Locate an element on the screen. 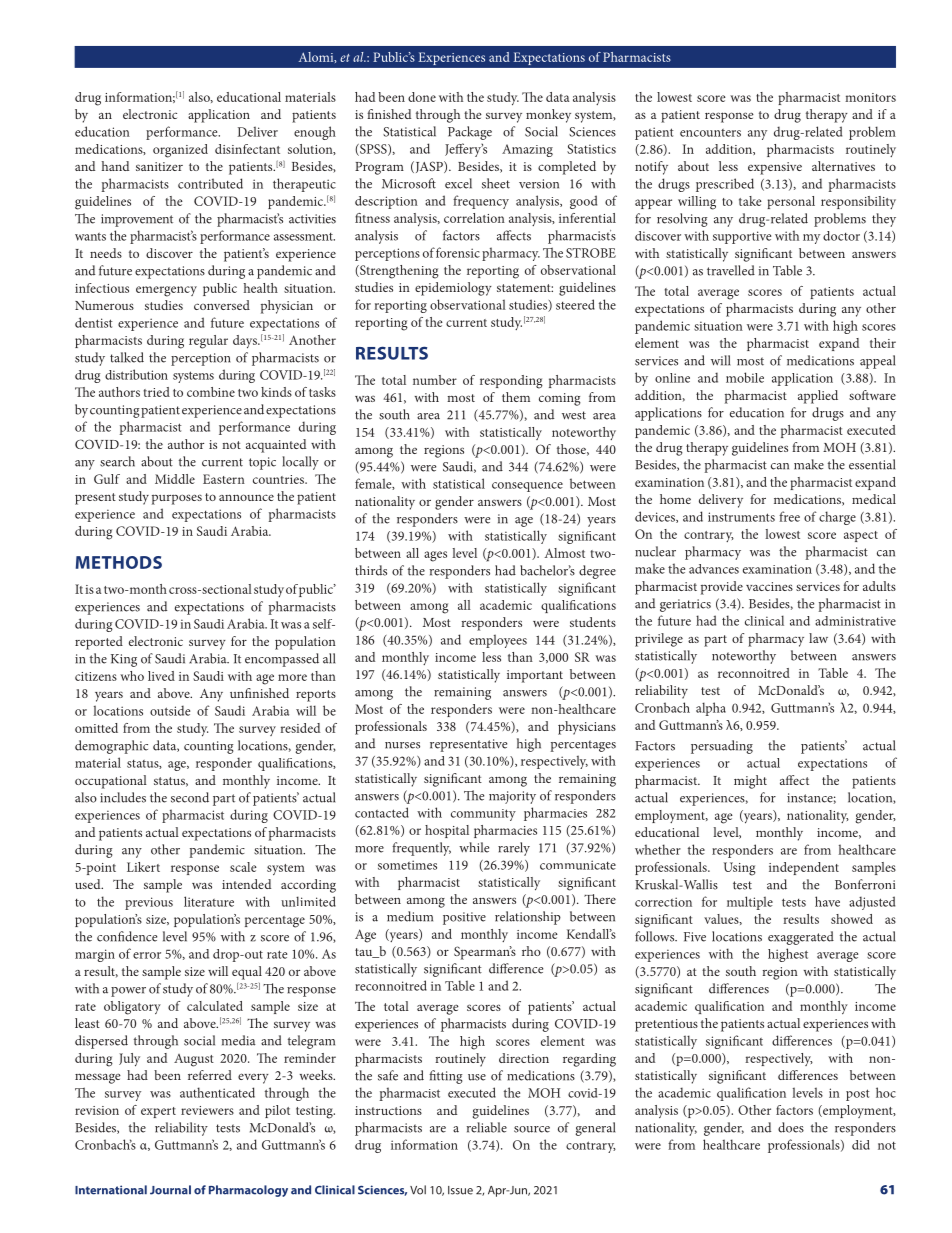 Image resolution: width=952 pixels, height=1233 pixels. responding is located at coordinates (511, 382).
